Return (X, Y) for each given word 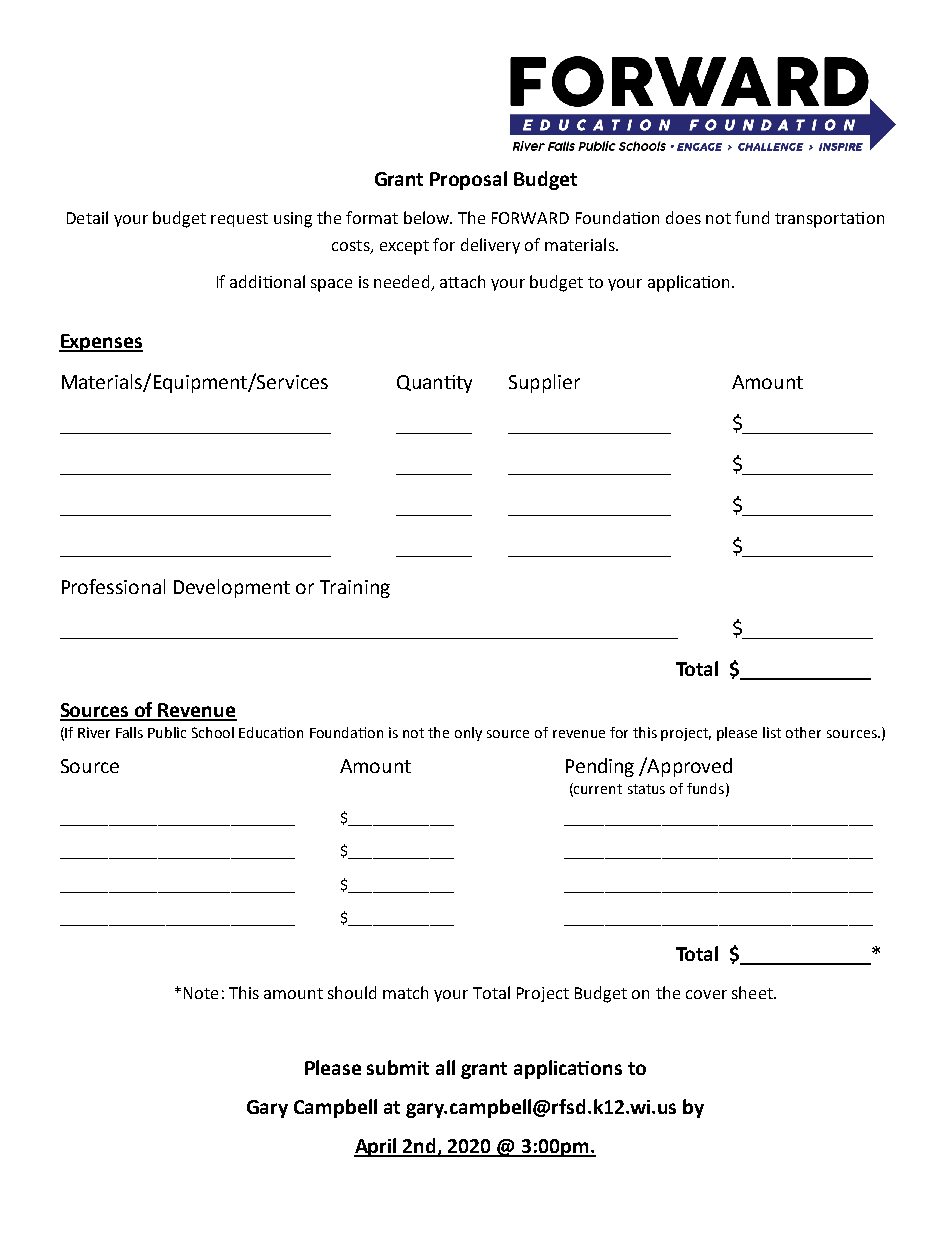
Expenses (101, 343)
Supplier (544, 383)
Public (167, 732)
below (427, 217)
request (239, 220)
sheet (753, 992)
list (772, 732)
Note (201, 993)
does (683, 217)
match (405, 992)
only (468, 734)
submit (398, 1067)
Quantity (434, 384)
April (377, 1147)
